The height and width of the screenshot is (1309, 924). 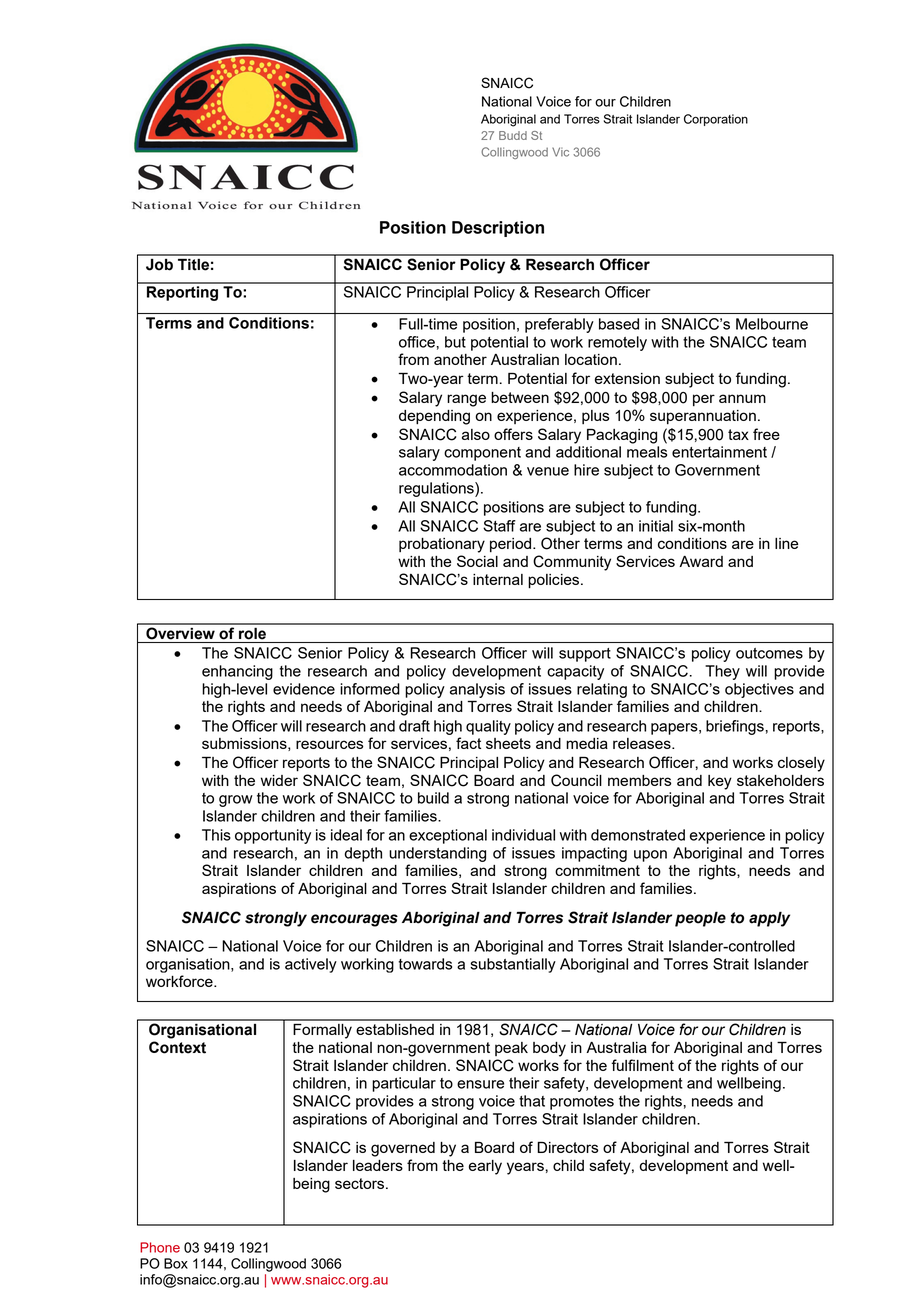 I want to click on Box, so click(x=176, y=1263).
